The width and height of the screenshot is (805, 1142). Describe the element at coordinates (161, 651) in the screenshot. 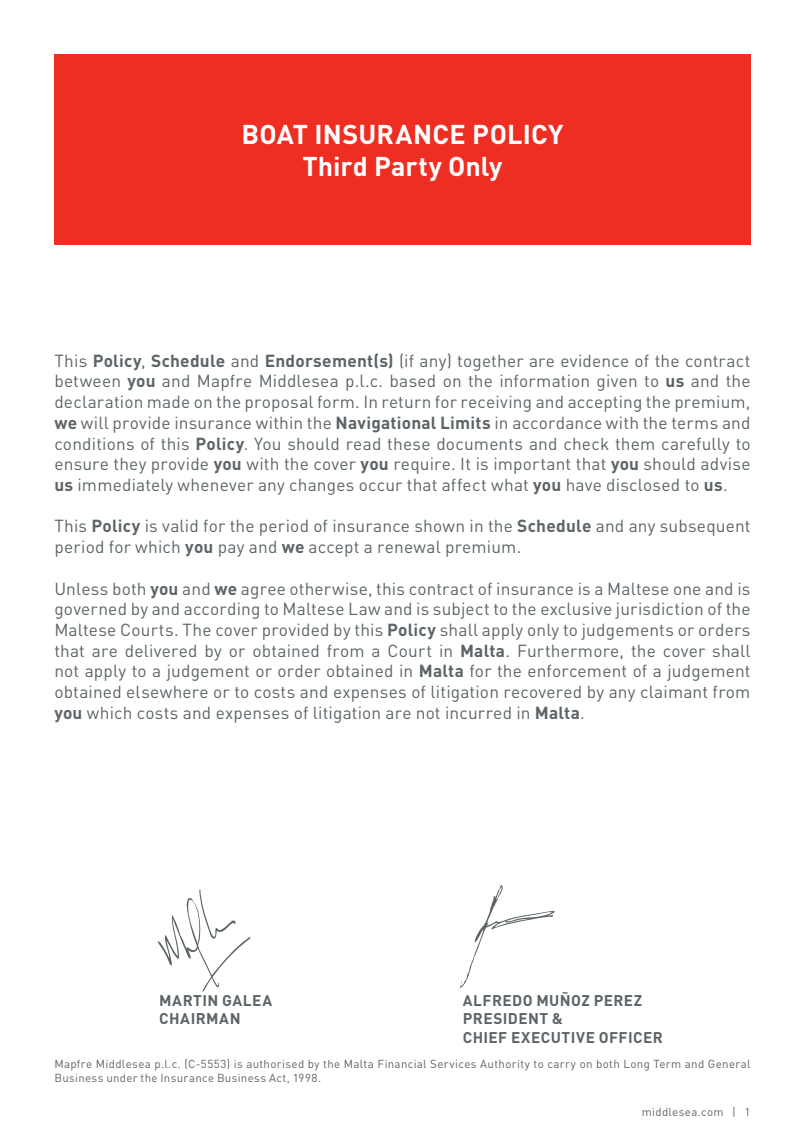

I see `delivered` at that location.
